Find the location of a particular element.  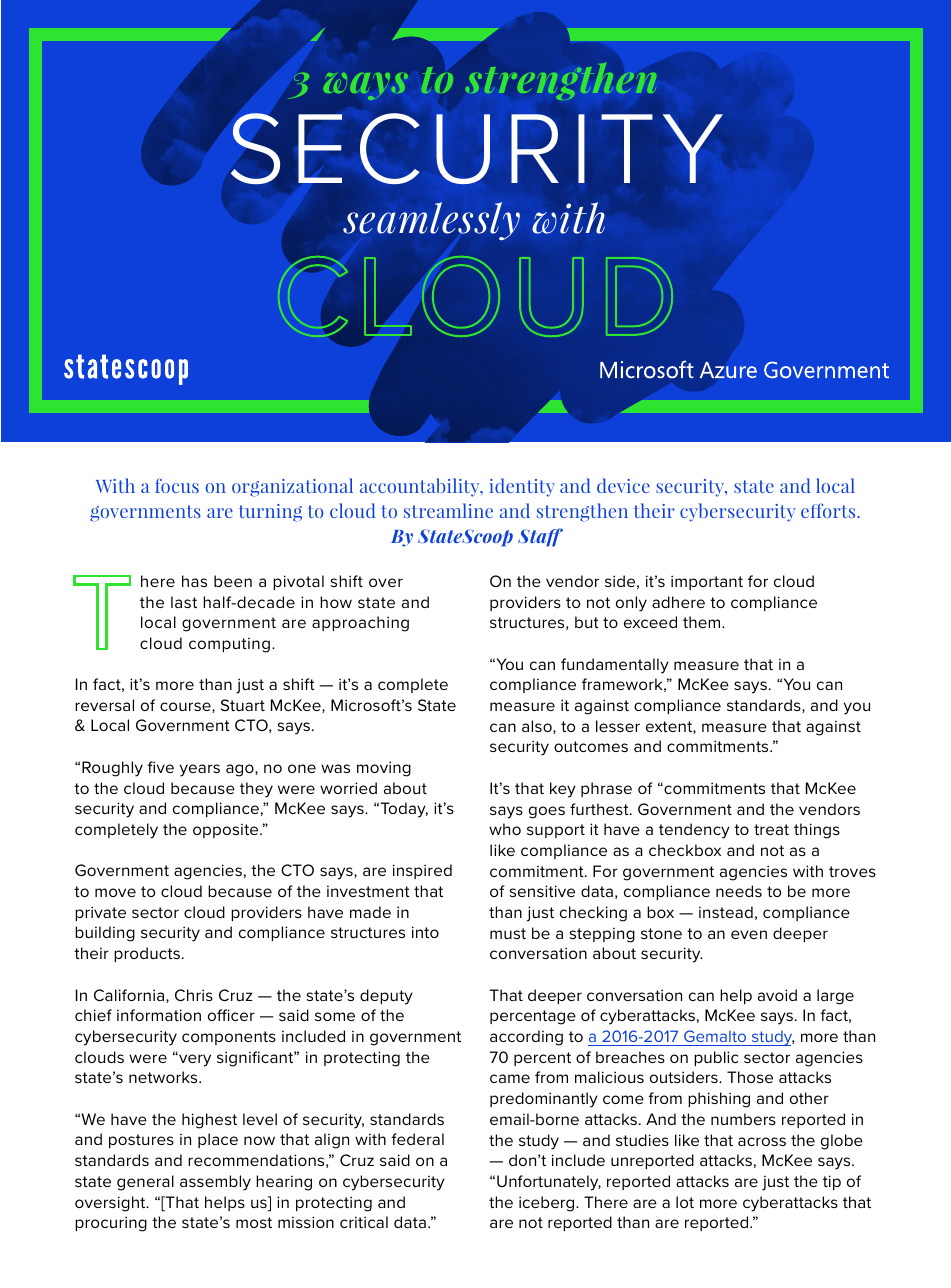

seamlessly is located at coordinates (431, 221).
